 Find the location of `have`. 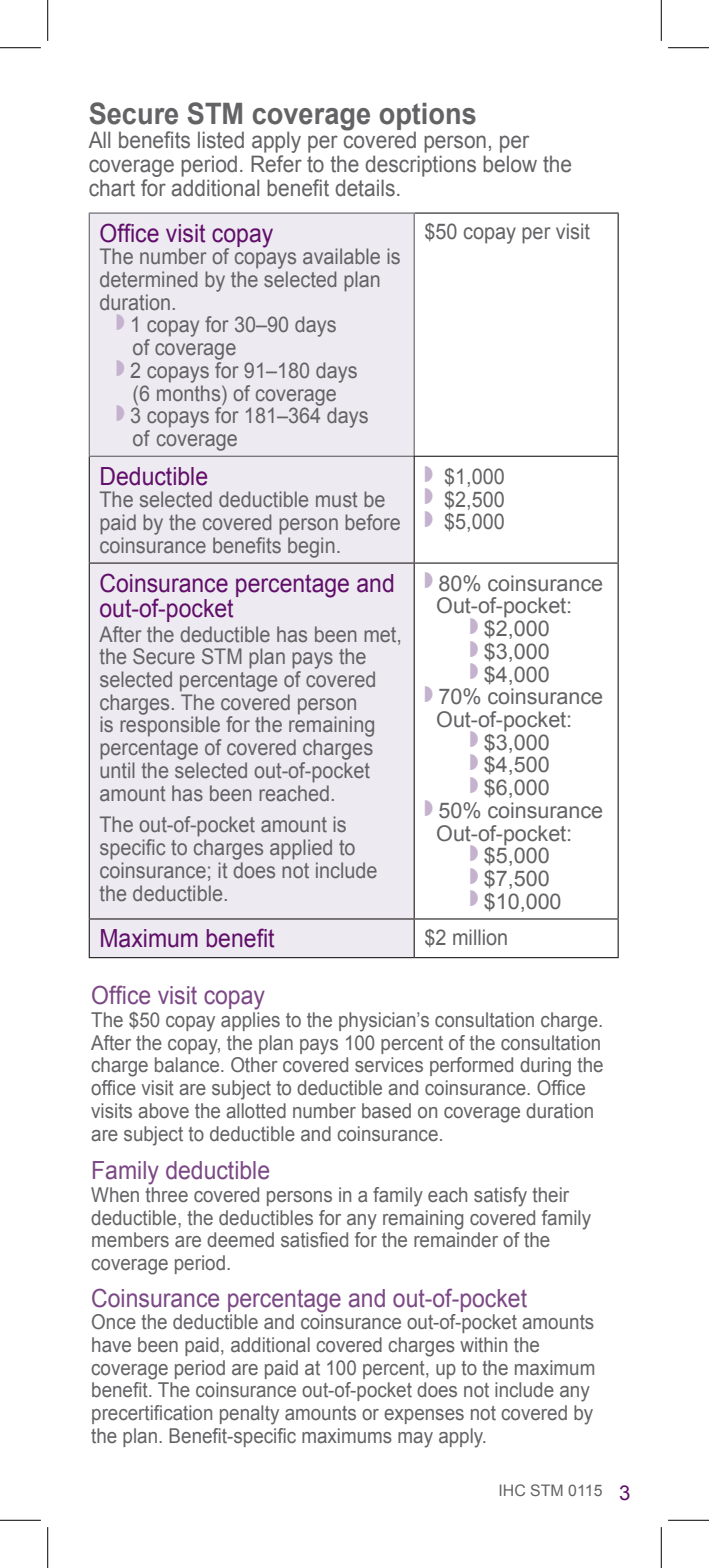

have is located at coordinates (111, 1345).
